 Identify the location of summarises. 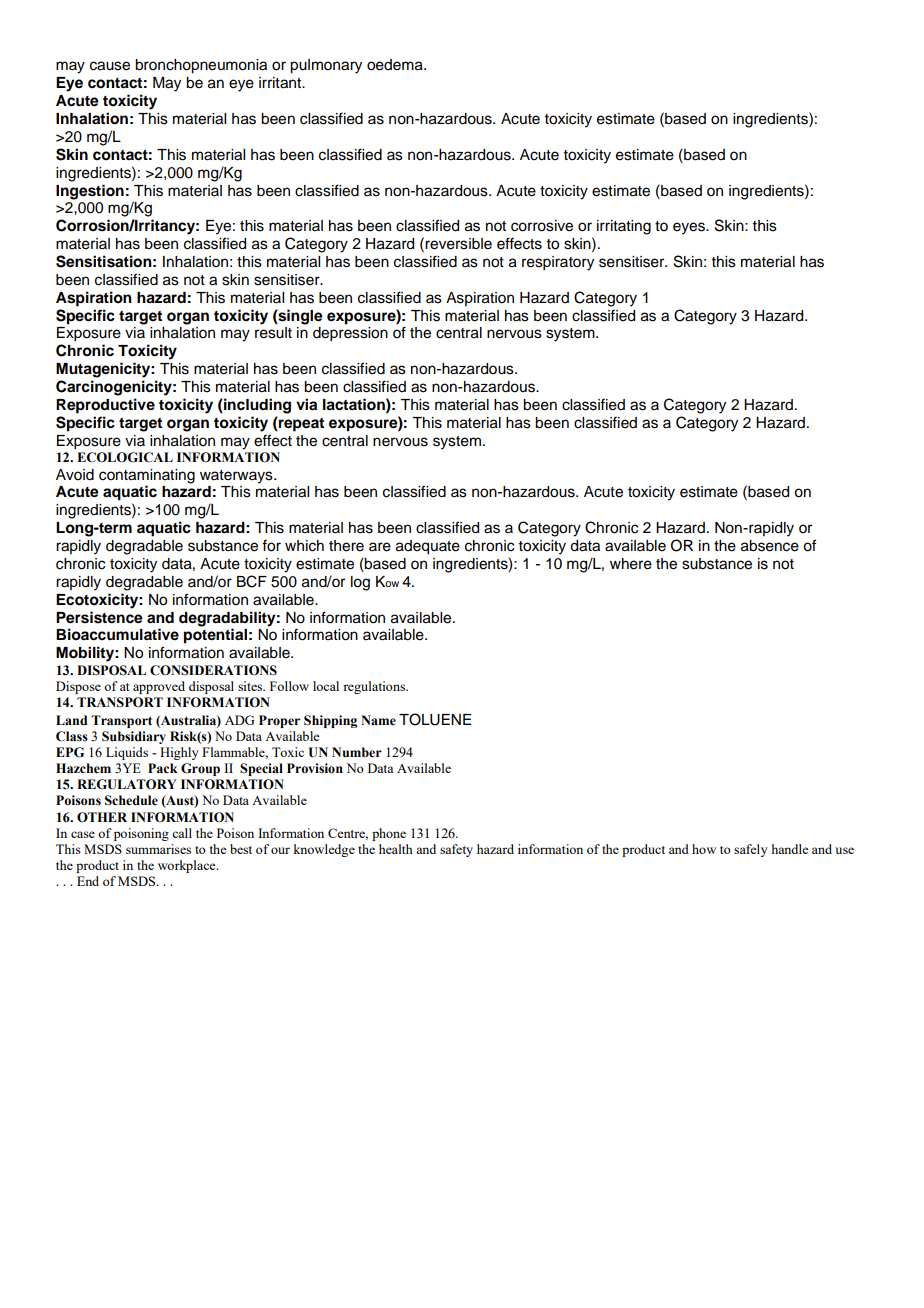
(158, 849).
